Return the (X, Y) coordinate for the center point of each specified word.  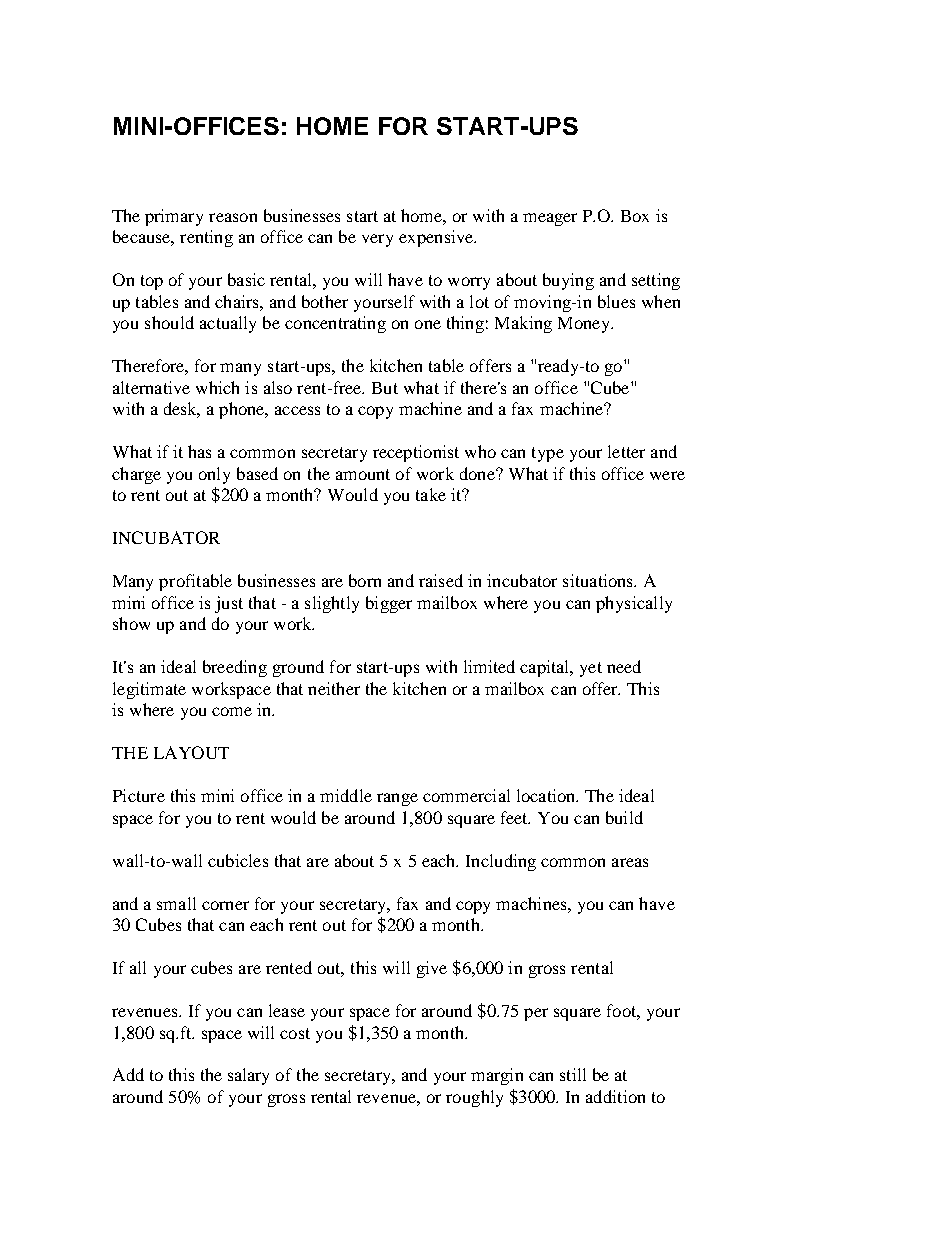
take (431, 494)
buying (568, 281)
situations (599, 580)
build (624, 817)
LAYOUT (191, 752)
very (377, 240)
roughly (474, 1098)
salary (248, 1076)
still (573, 1074)
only (214, 475)
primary (174, 217)
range (397, 799)
